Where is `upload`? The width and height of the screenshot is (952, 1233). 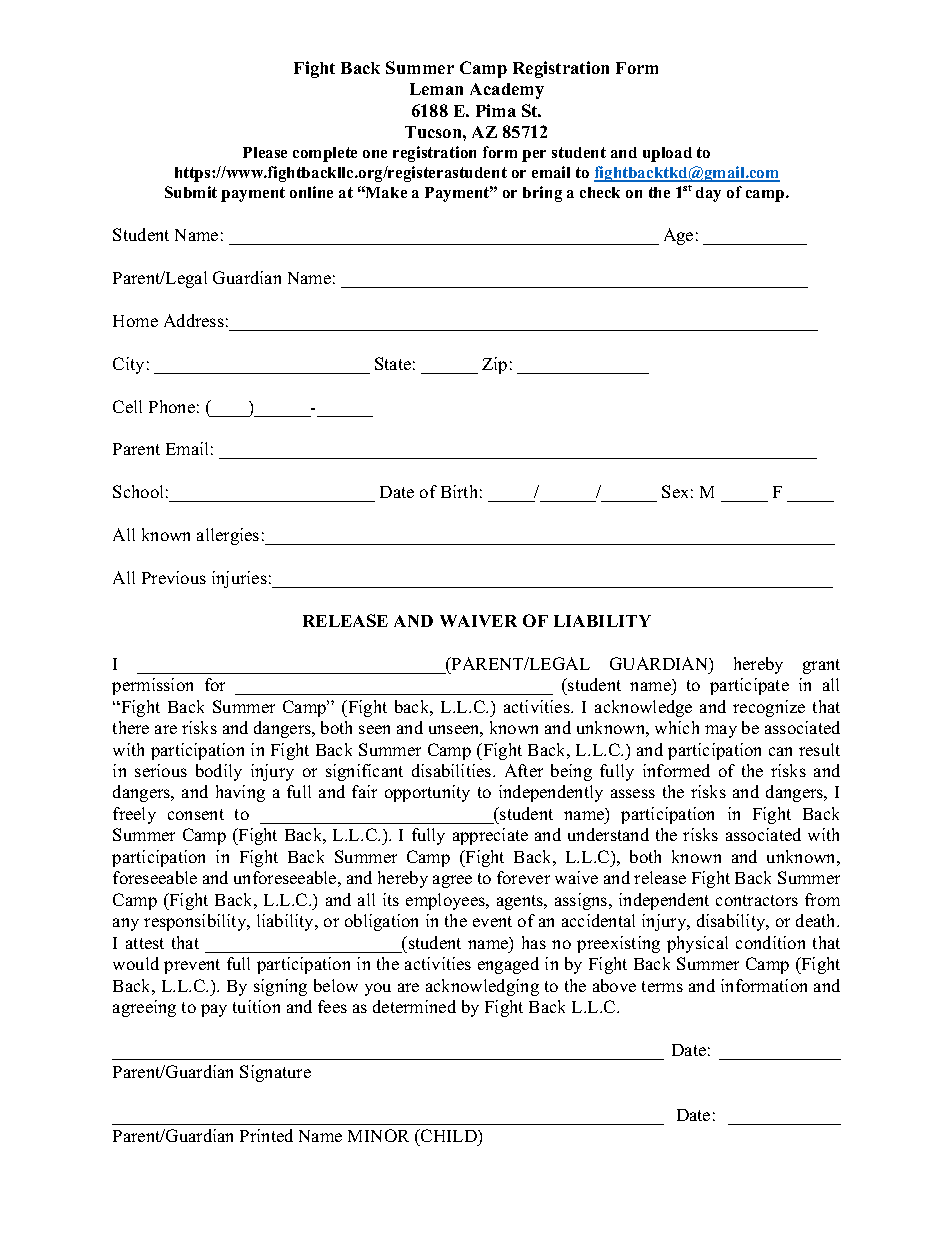 upload is located at coordinates (667, 154).
